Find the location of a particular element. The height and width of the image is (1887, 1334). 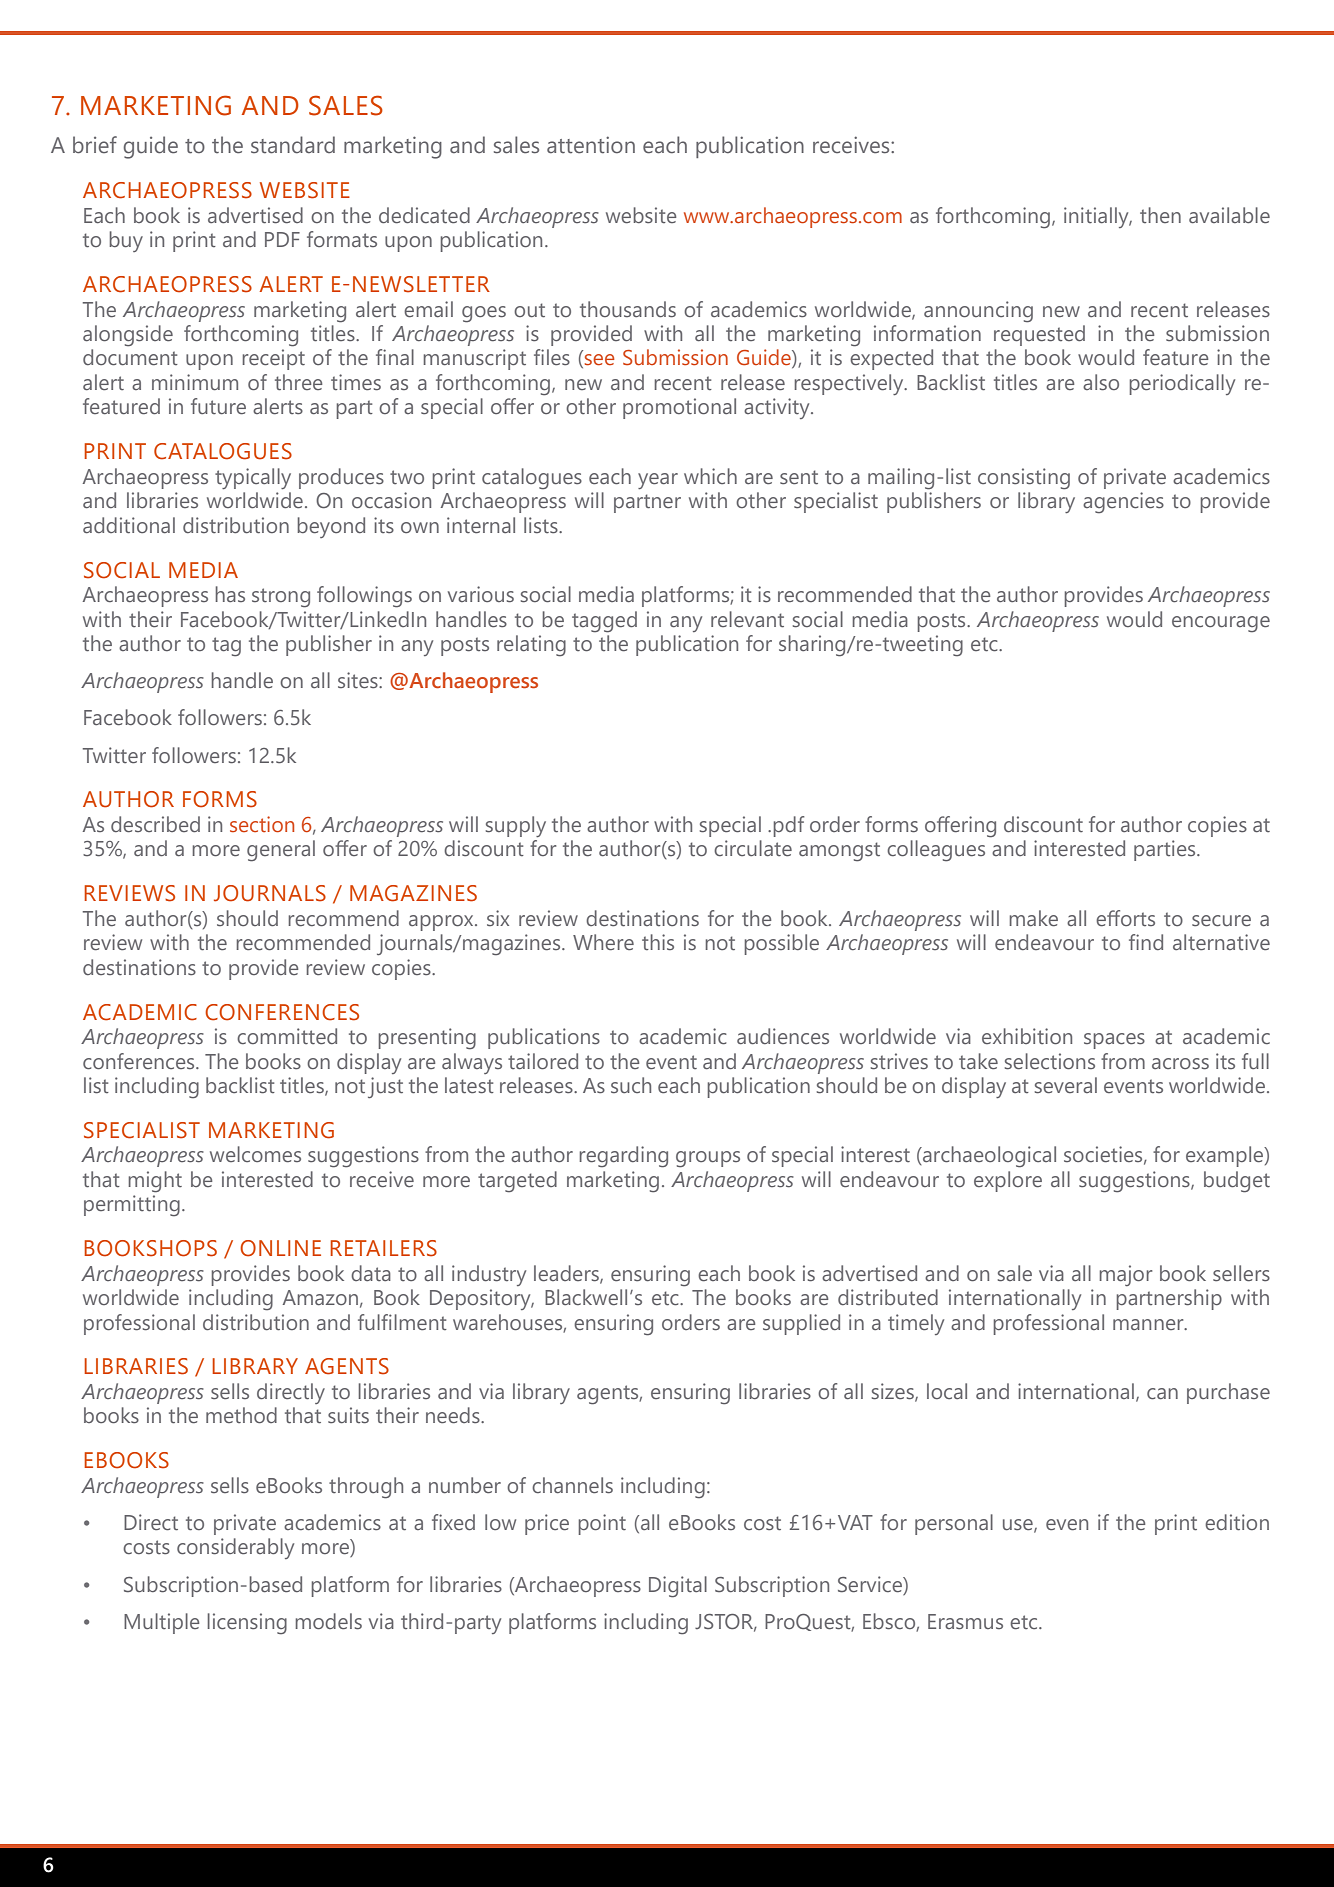

then is located at coordinates (1160, 215).
